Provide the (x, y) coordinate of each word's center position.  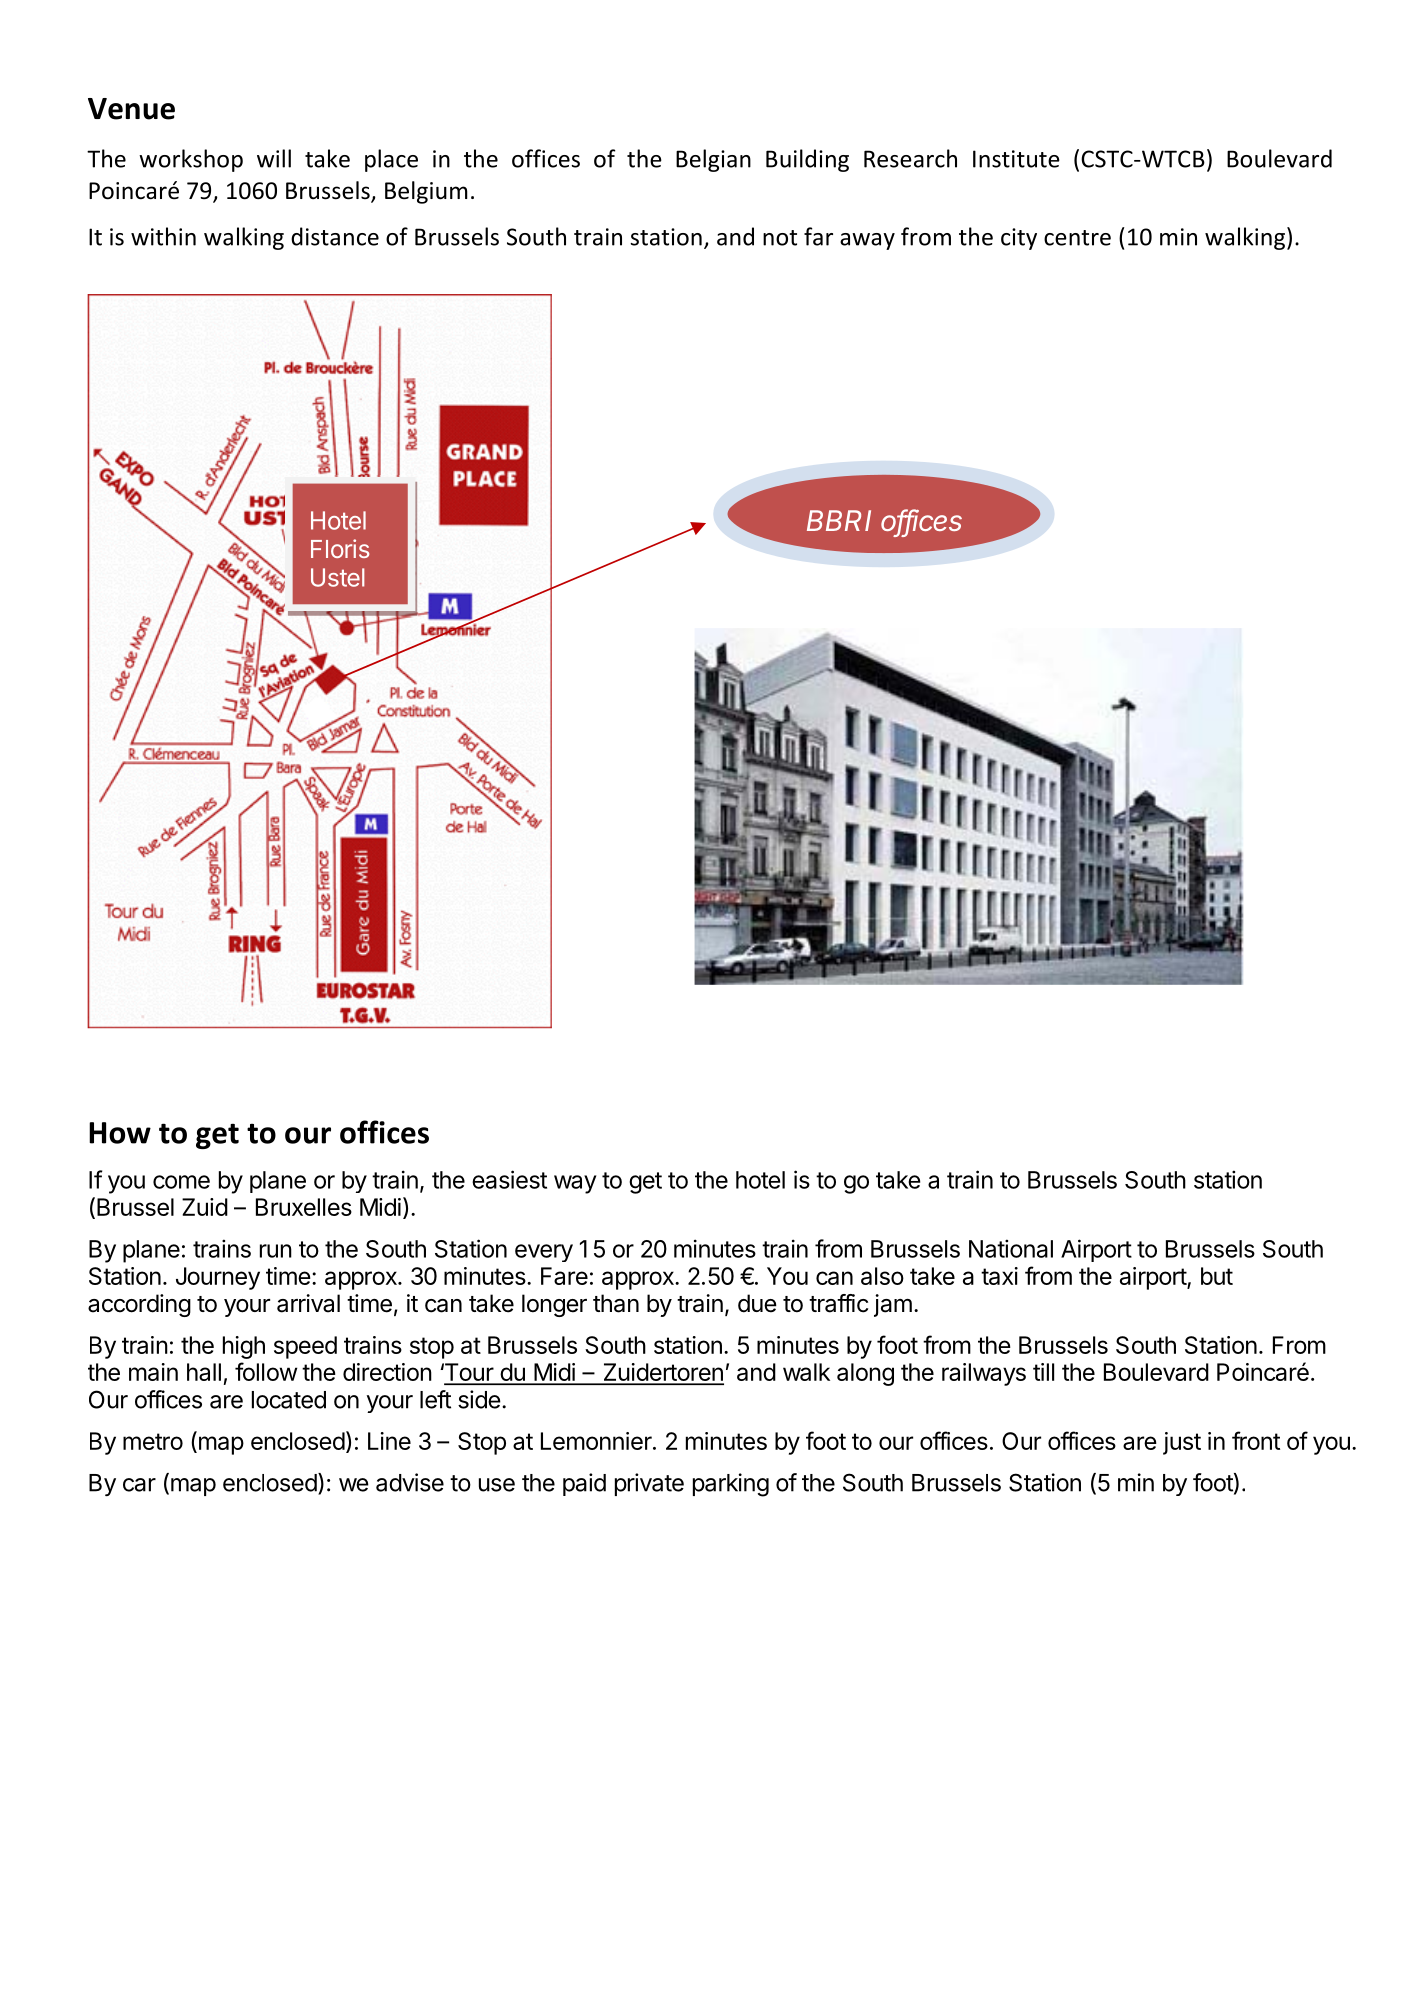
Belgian (713, 160)
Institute (1016, 159)
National (1011, 1248)
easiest (509, 1179)
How (120, 1133)
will (274, 158)
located (289, 1400)
